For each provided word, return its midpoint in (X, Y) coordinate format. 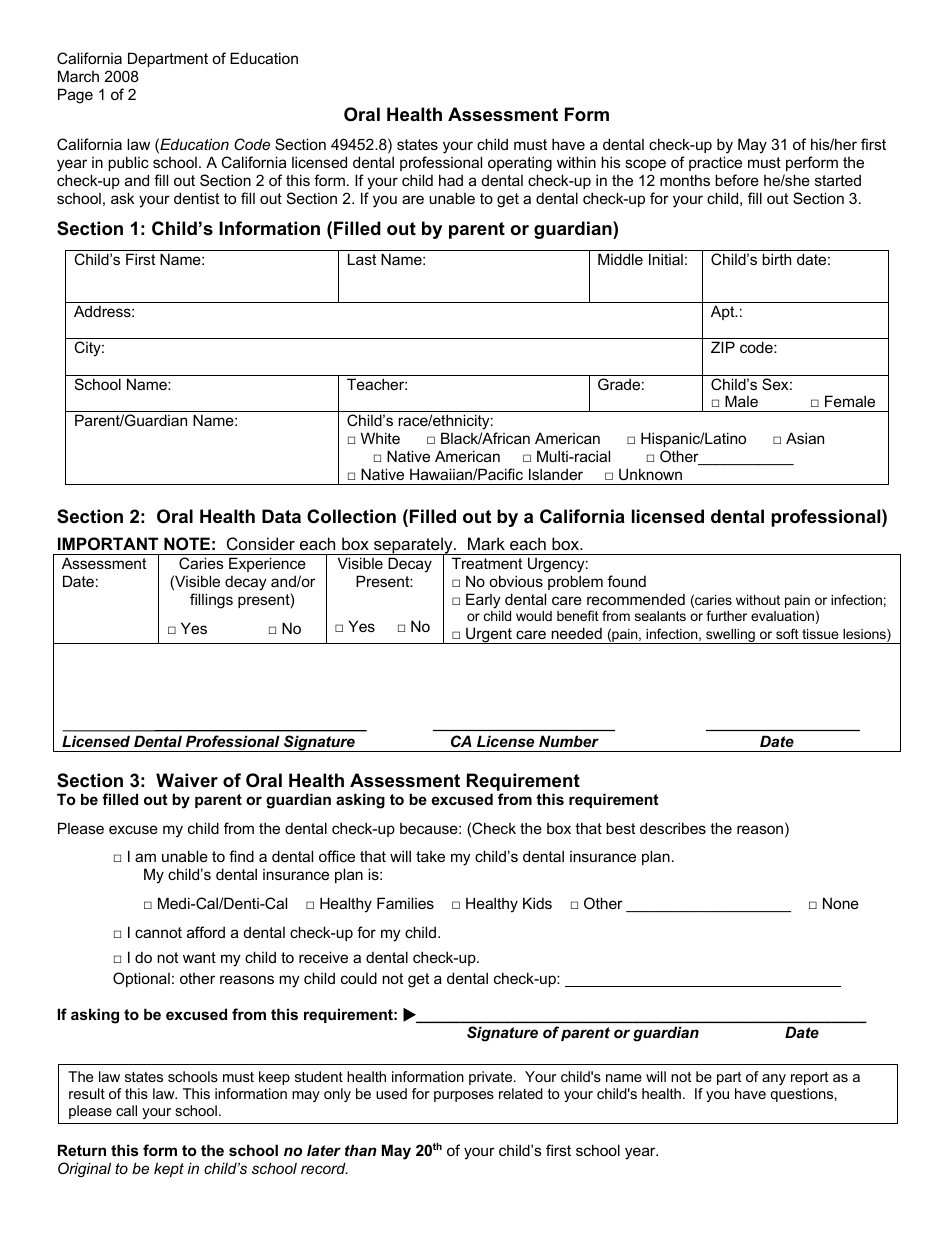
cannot (158, 932)
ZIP (723, 347)
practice (715, 163)
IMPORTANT (108, 543)
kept (169, 1169)
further (726, 615)
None (841, 903)
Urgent (489, 635)
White (380, 438)
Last (362, 259)
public (128, 163)
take (430, 856)
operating (520, 164)
